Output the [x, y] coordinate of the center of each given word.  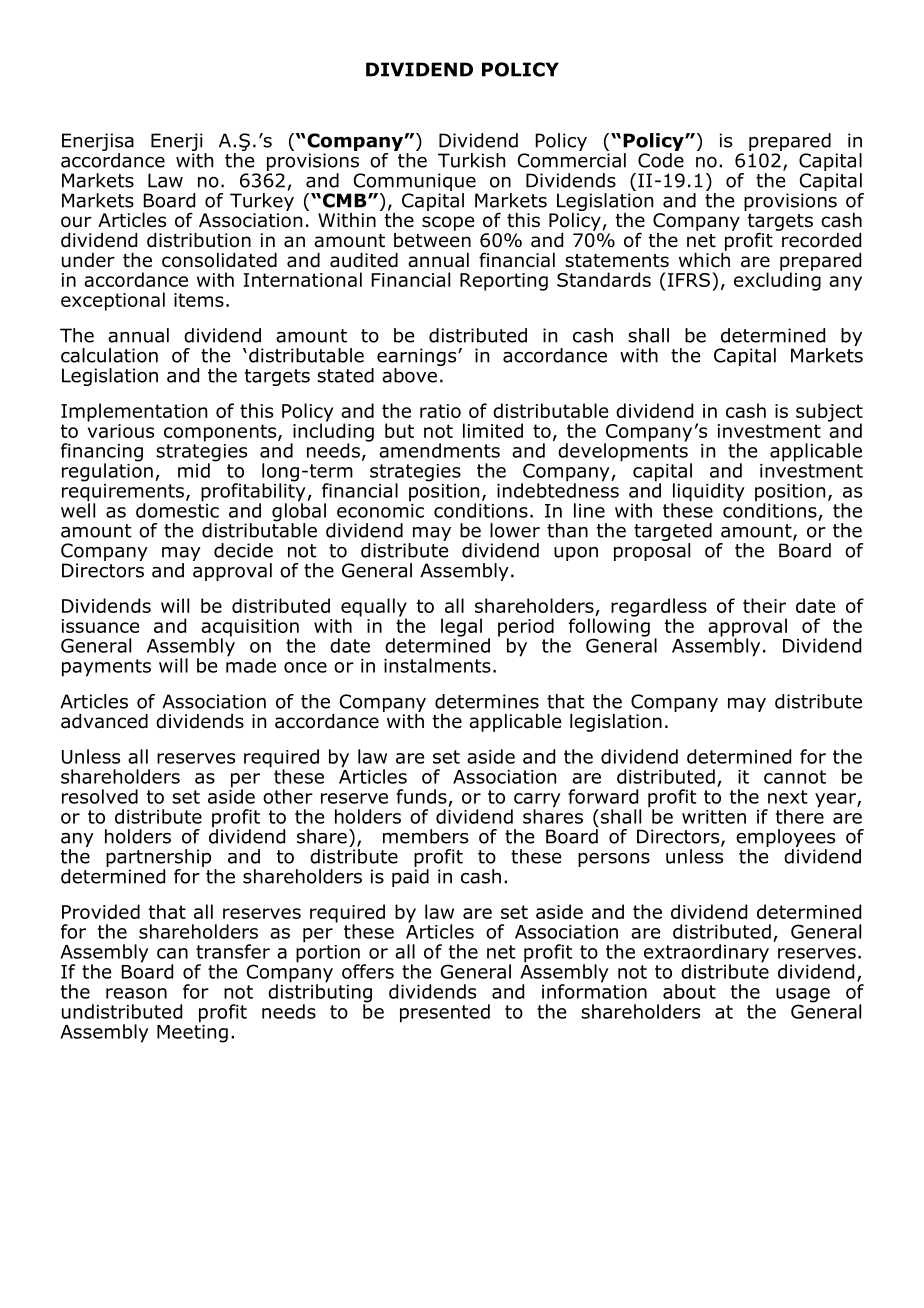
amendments [439, 450]
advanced [104, 721]
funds [421, 796]
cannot [795, 777]
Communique [415, 182]
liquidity [708, 493]
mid [194, 470]
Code [661, 159]
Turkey [262, 200]
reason [136, 993]
